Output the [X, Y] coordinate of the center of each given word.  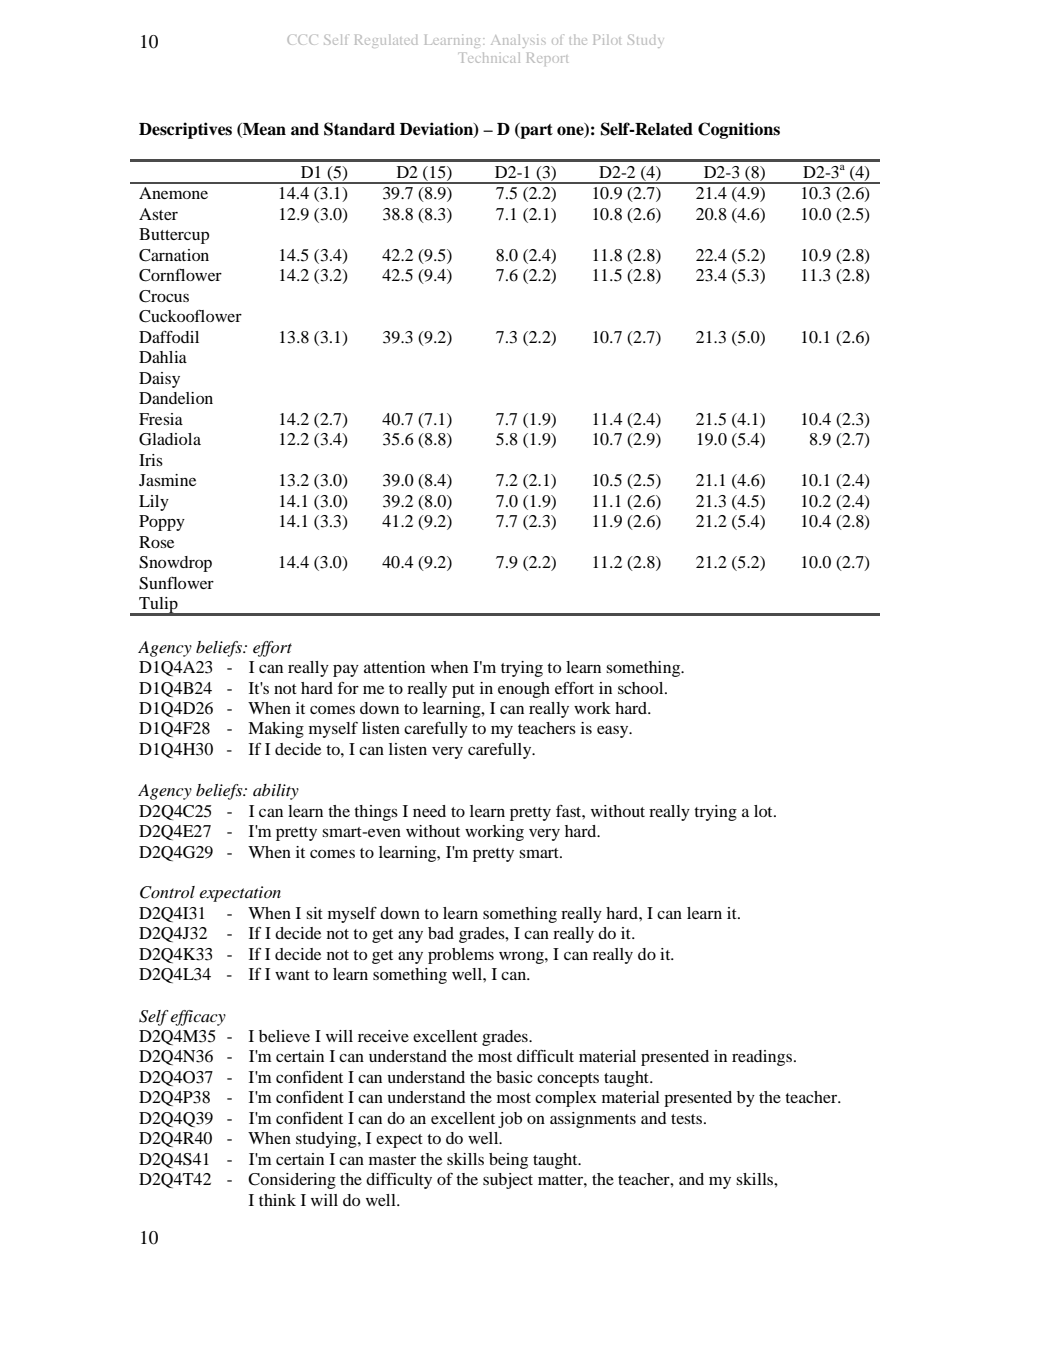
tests [688, 1119]
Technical [491, 57]
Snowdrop [175, 564]
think [277, 1200]
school [642, 688]
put [463, 691]
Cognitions [739, 130]
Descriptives [185, 130]
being [508, 1161]
